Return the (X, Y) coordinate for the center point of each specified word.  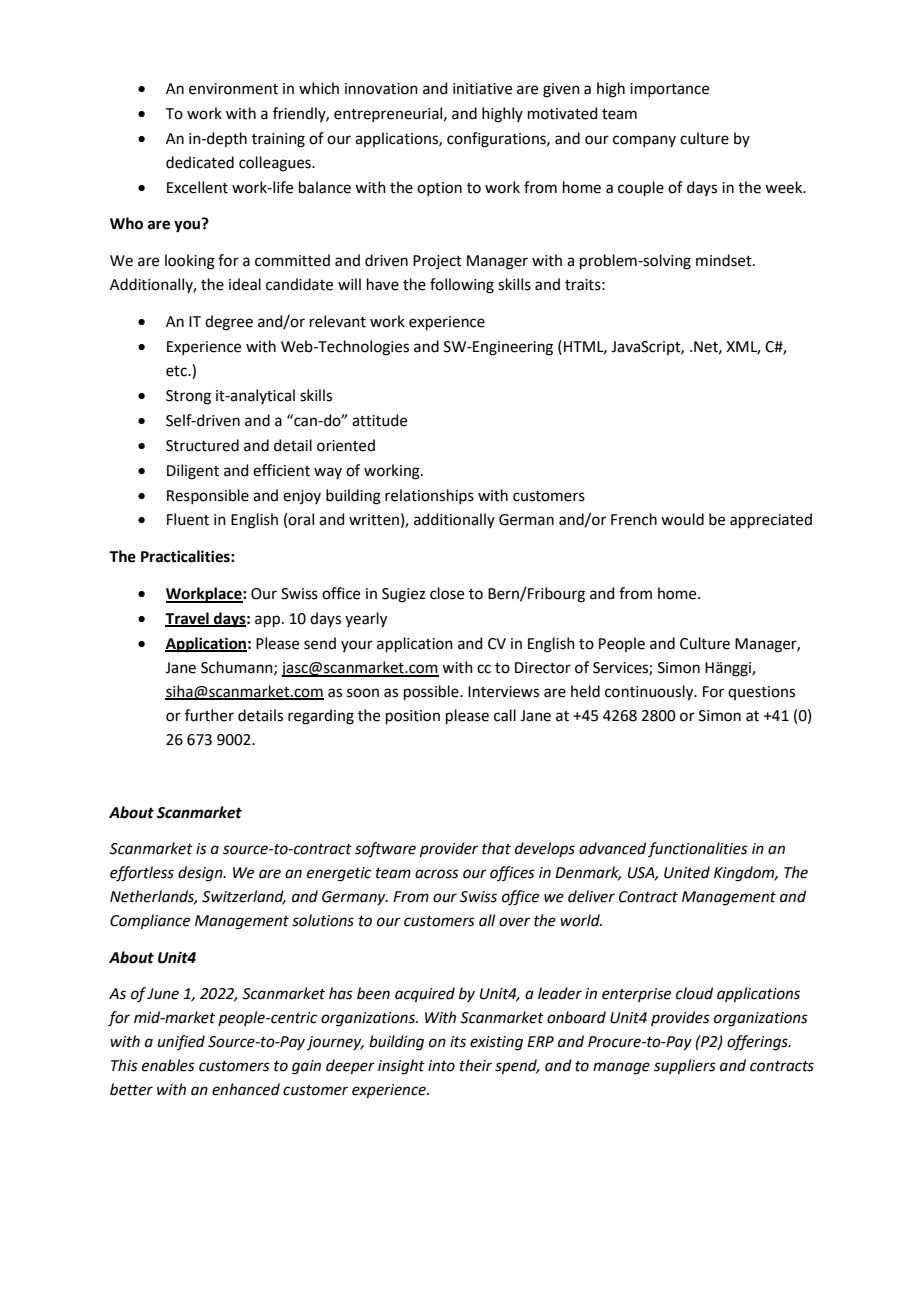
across (437, 874)
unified (181, 1042)
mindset (725, 260)
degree (229, 323)
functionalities (698, 849)
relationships (429, 496)
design (201, 874)
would (682, 519)
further (209, 715)
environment (233, 89)
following (462, 286)
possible (432, 692)
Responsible (208, 496)
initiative (482, 89)
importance (669, 90)
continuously (650, 693)
